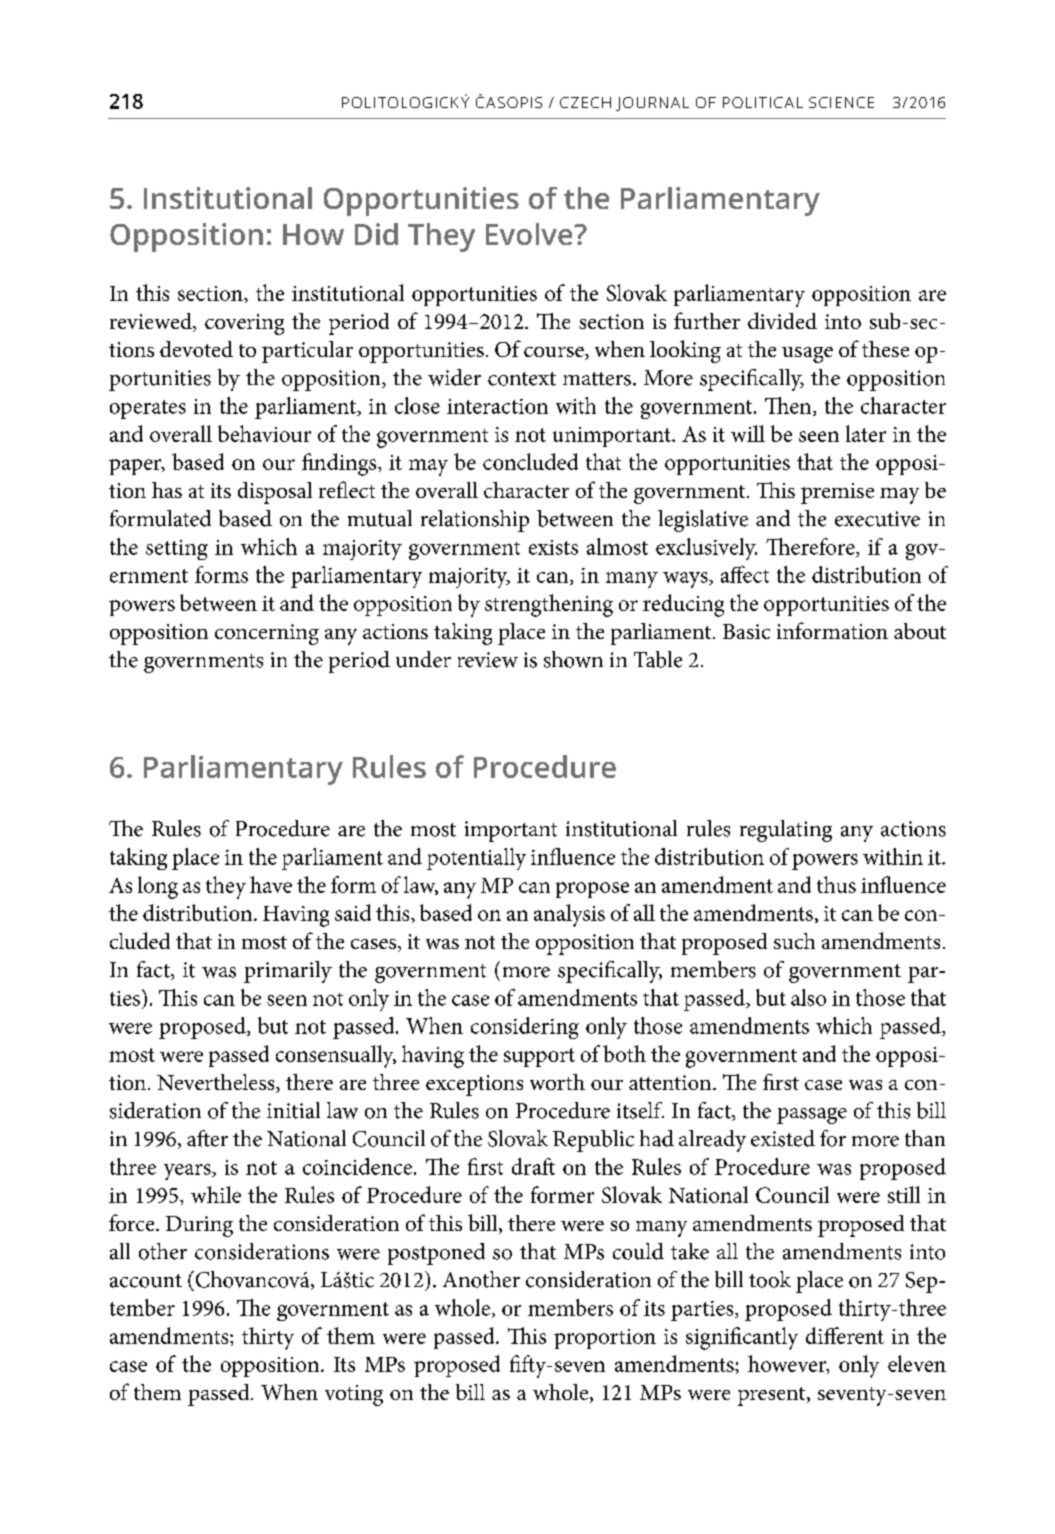 The height and width of the page is (1534, 1055). I want to click on CZECH, so click(585, 102).
